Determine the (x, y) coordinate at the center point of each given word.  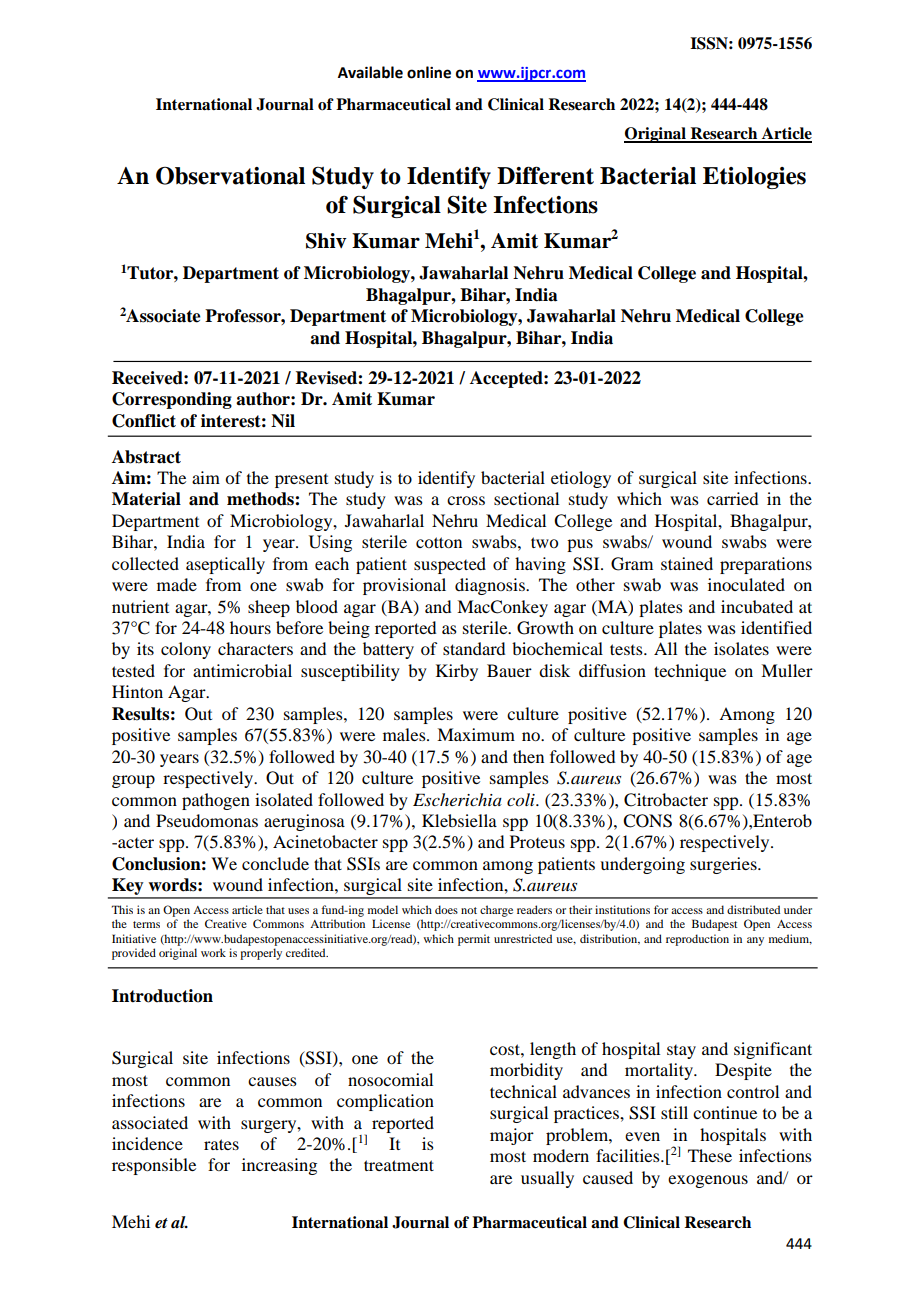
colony (186, 650)
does (446, 909)
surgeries (724, 865)
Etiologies (754, 178)
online (429, 72)
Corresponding (172, 400)
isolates (741, 648)
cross (466, 500)
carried (732, 498)
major (512, 1136)
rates (221, 1144)
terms (146, 924)
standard (474, 648)
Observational (230, 176)
